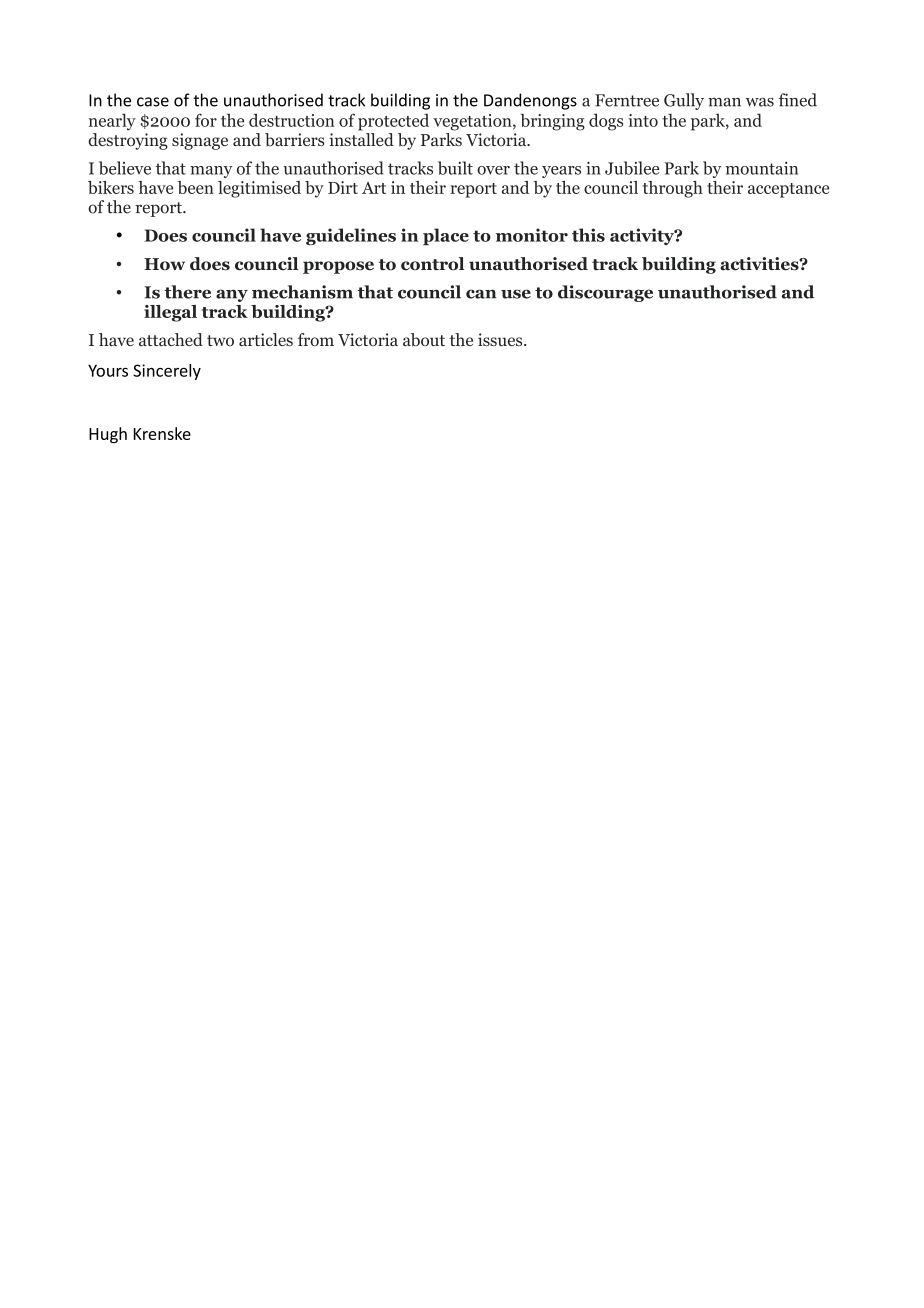 The height and width of the screenshot is (1308, 924). I want to click on control, so click(432, 264).
